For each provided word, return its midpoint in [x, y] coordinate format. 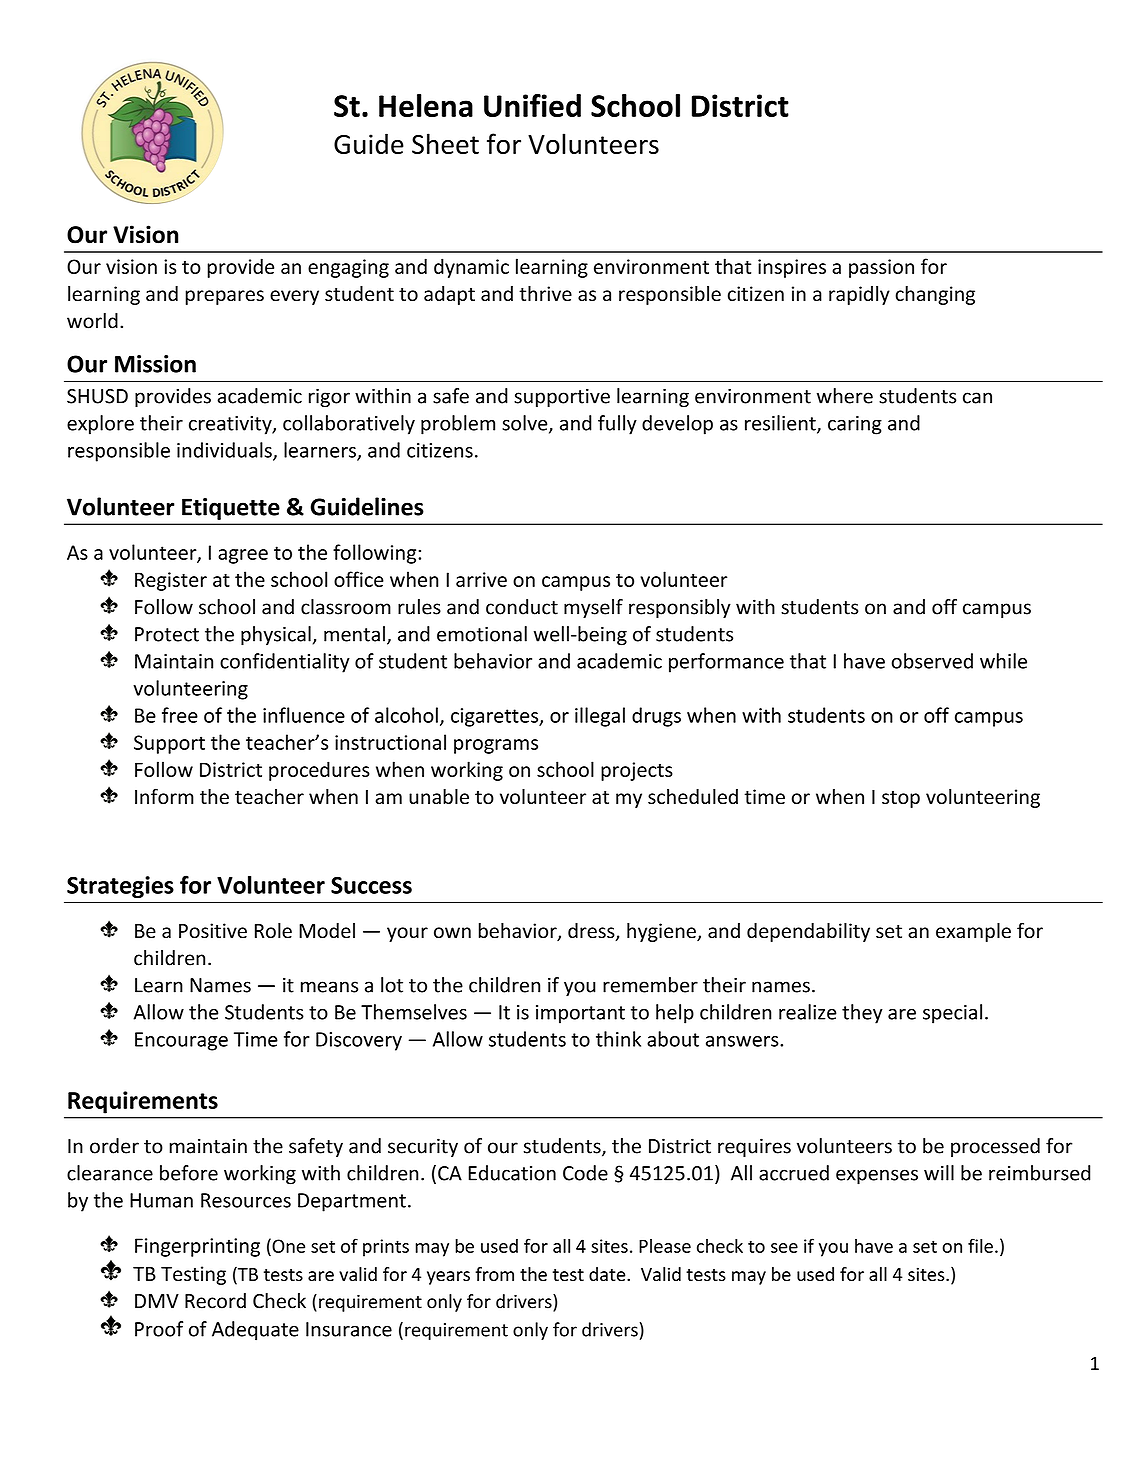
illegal [600, 717]
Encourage [181, 1041]
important [580, 1014]
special [952, 1014]
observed [932, 661]
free [180, 715]
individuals [225, 451]
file [980, 1245]
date [608, 1274]
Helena [426, 105]
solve [526, 424]
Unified [532, 105]
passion [881, 268]
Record [215, 1301]
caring [855, 425]
